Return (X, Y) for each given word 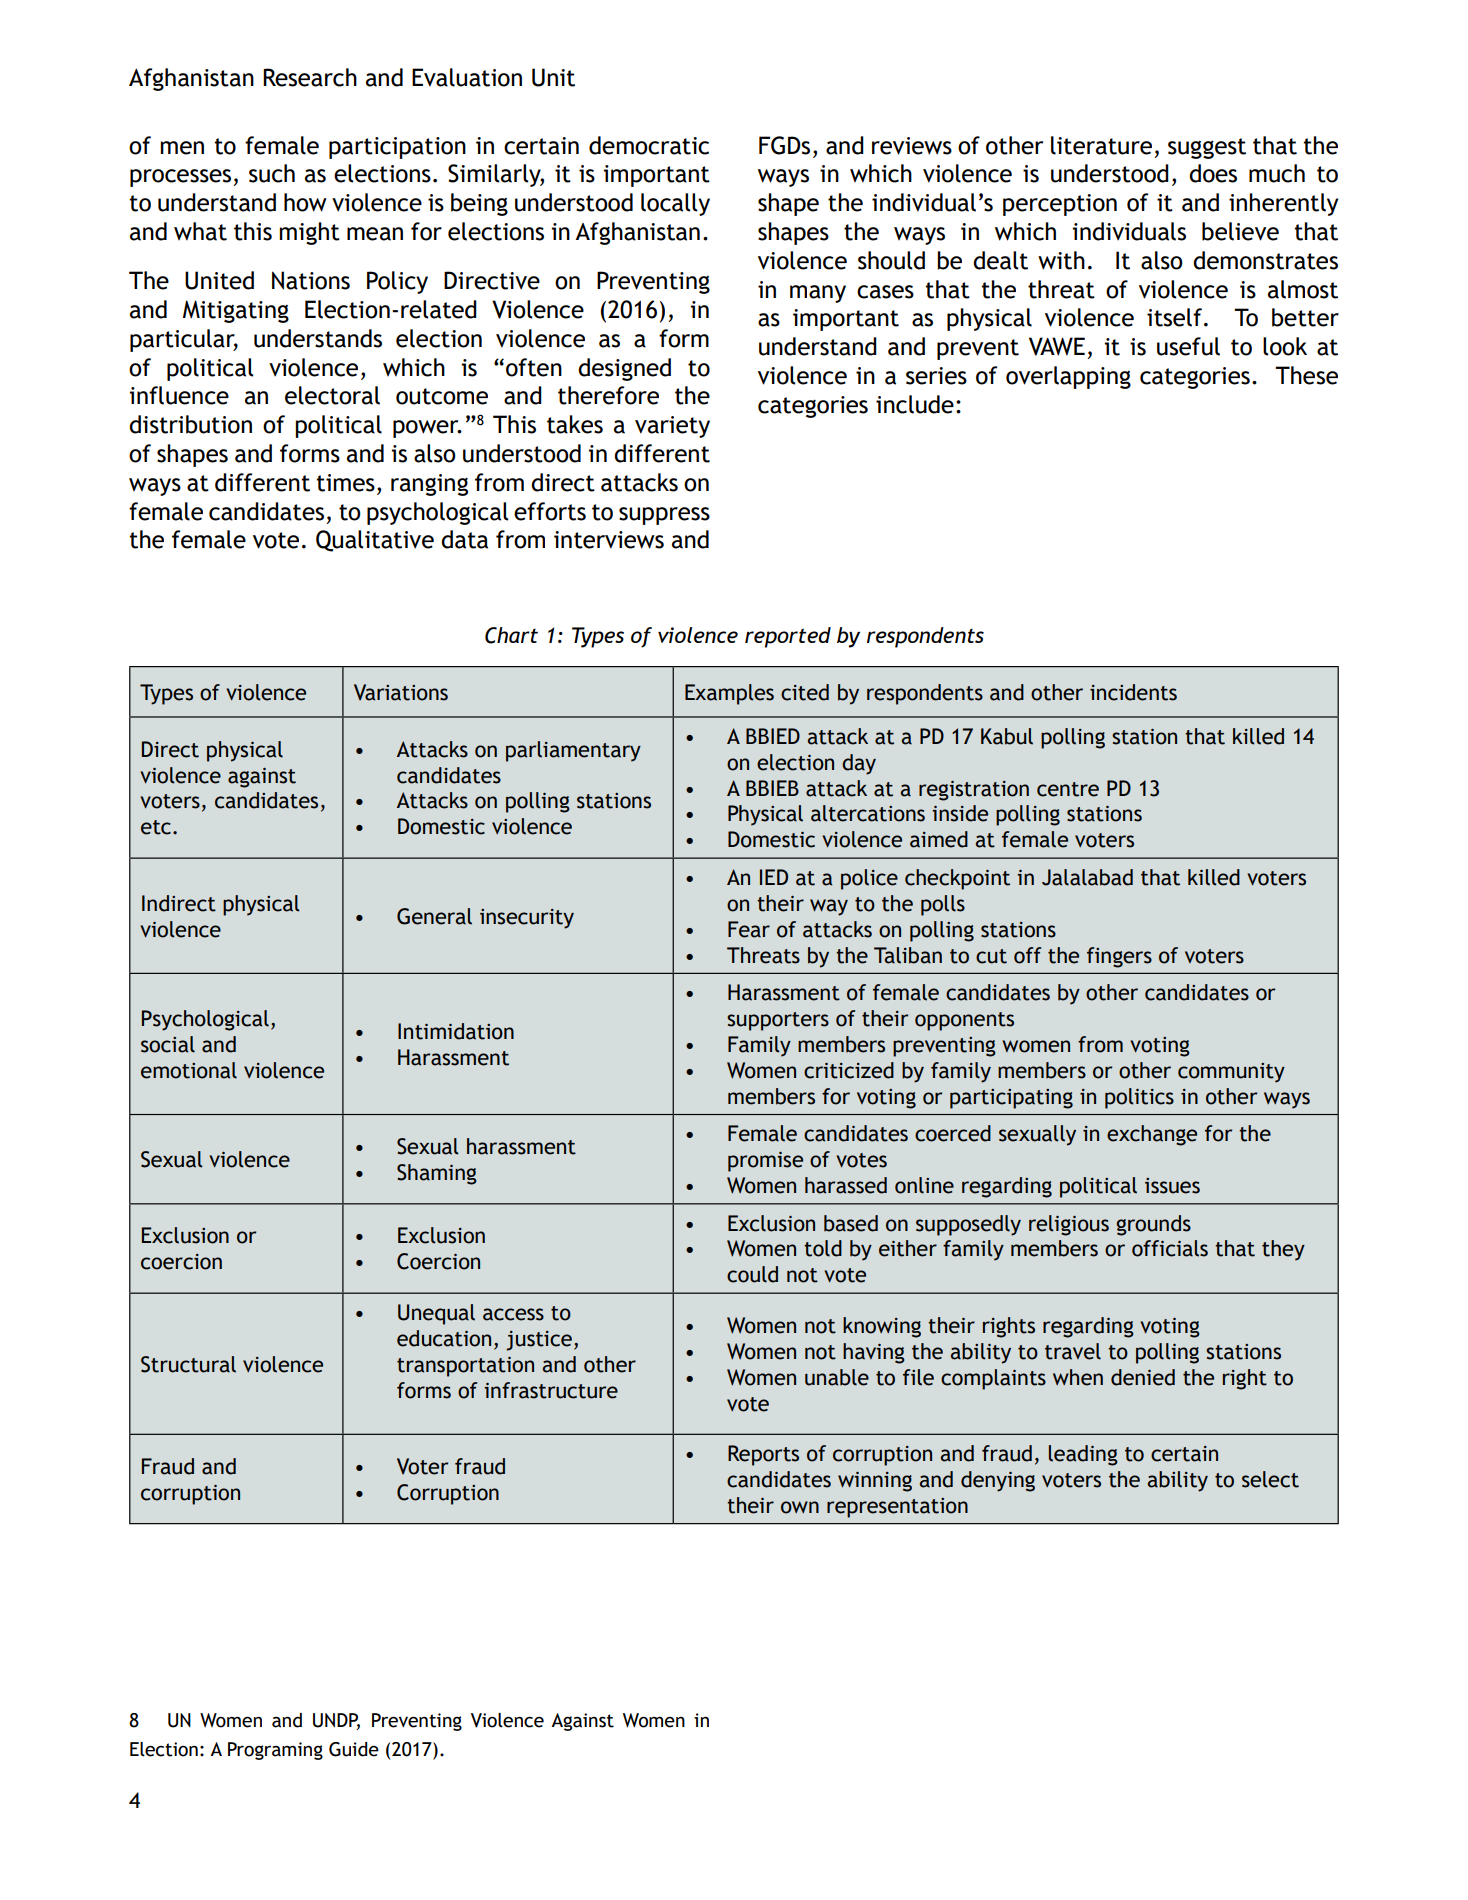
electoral (332, 395)
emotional (189, 1070)
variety (672, 427)
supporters (778, 1021)
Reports (763, 1455)
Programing (275, 1751)
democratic (649, 145)
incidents (1133, 692)
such (272, 173)
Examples (729, 694)
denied (1143, 1377)
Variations (401, 692)
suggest (1207, 148)
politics (1139, 1098)
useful (1188, 346)
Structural (188, 1364)
